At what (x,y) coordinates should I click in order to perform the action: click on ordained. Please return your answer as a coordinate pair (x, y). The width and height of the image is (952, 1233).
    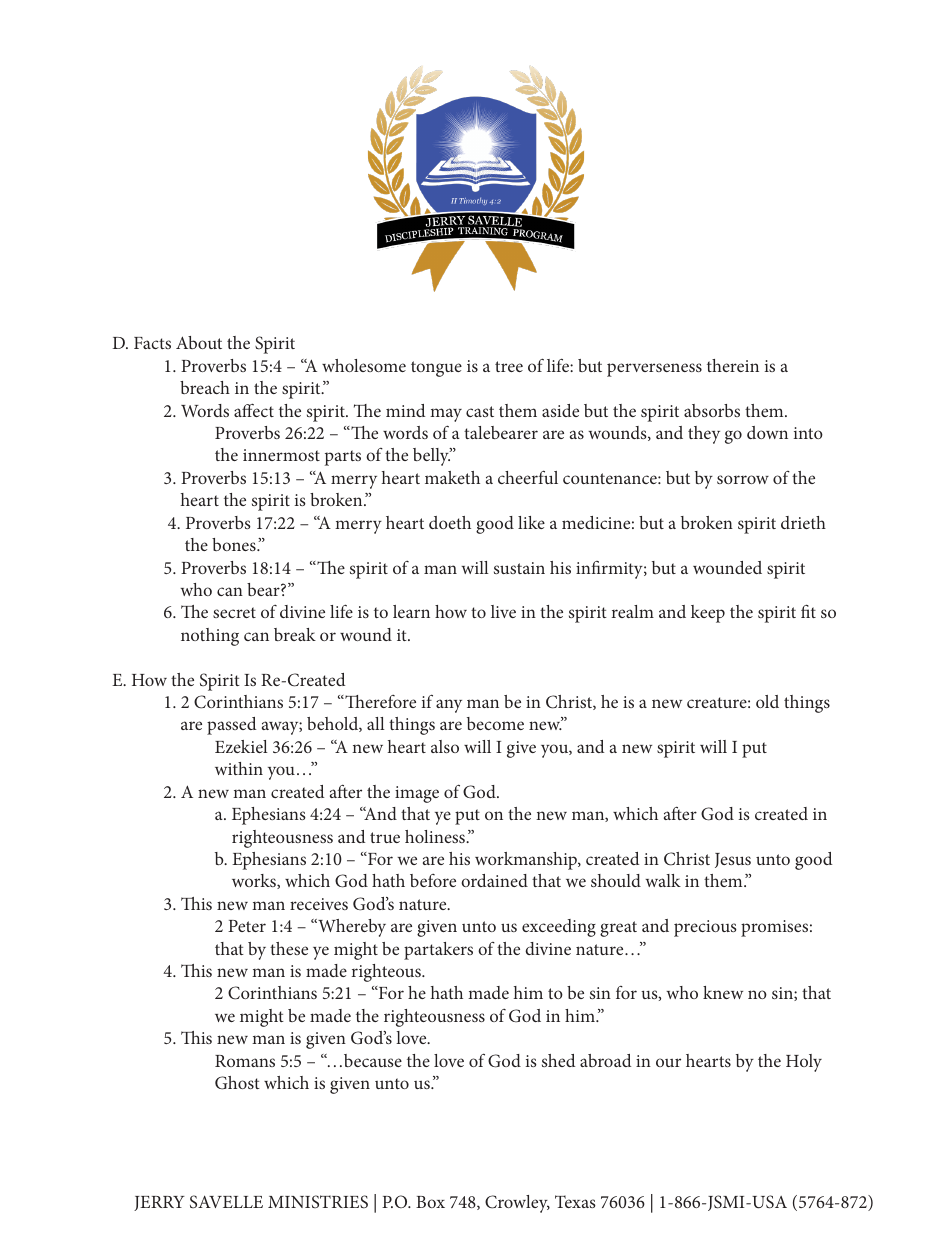
    Looking at the image, I should click on (494, 880).
